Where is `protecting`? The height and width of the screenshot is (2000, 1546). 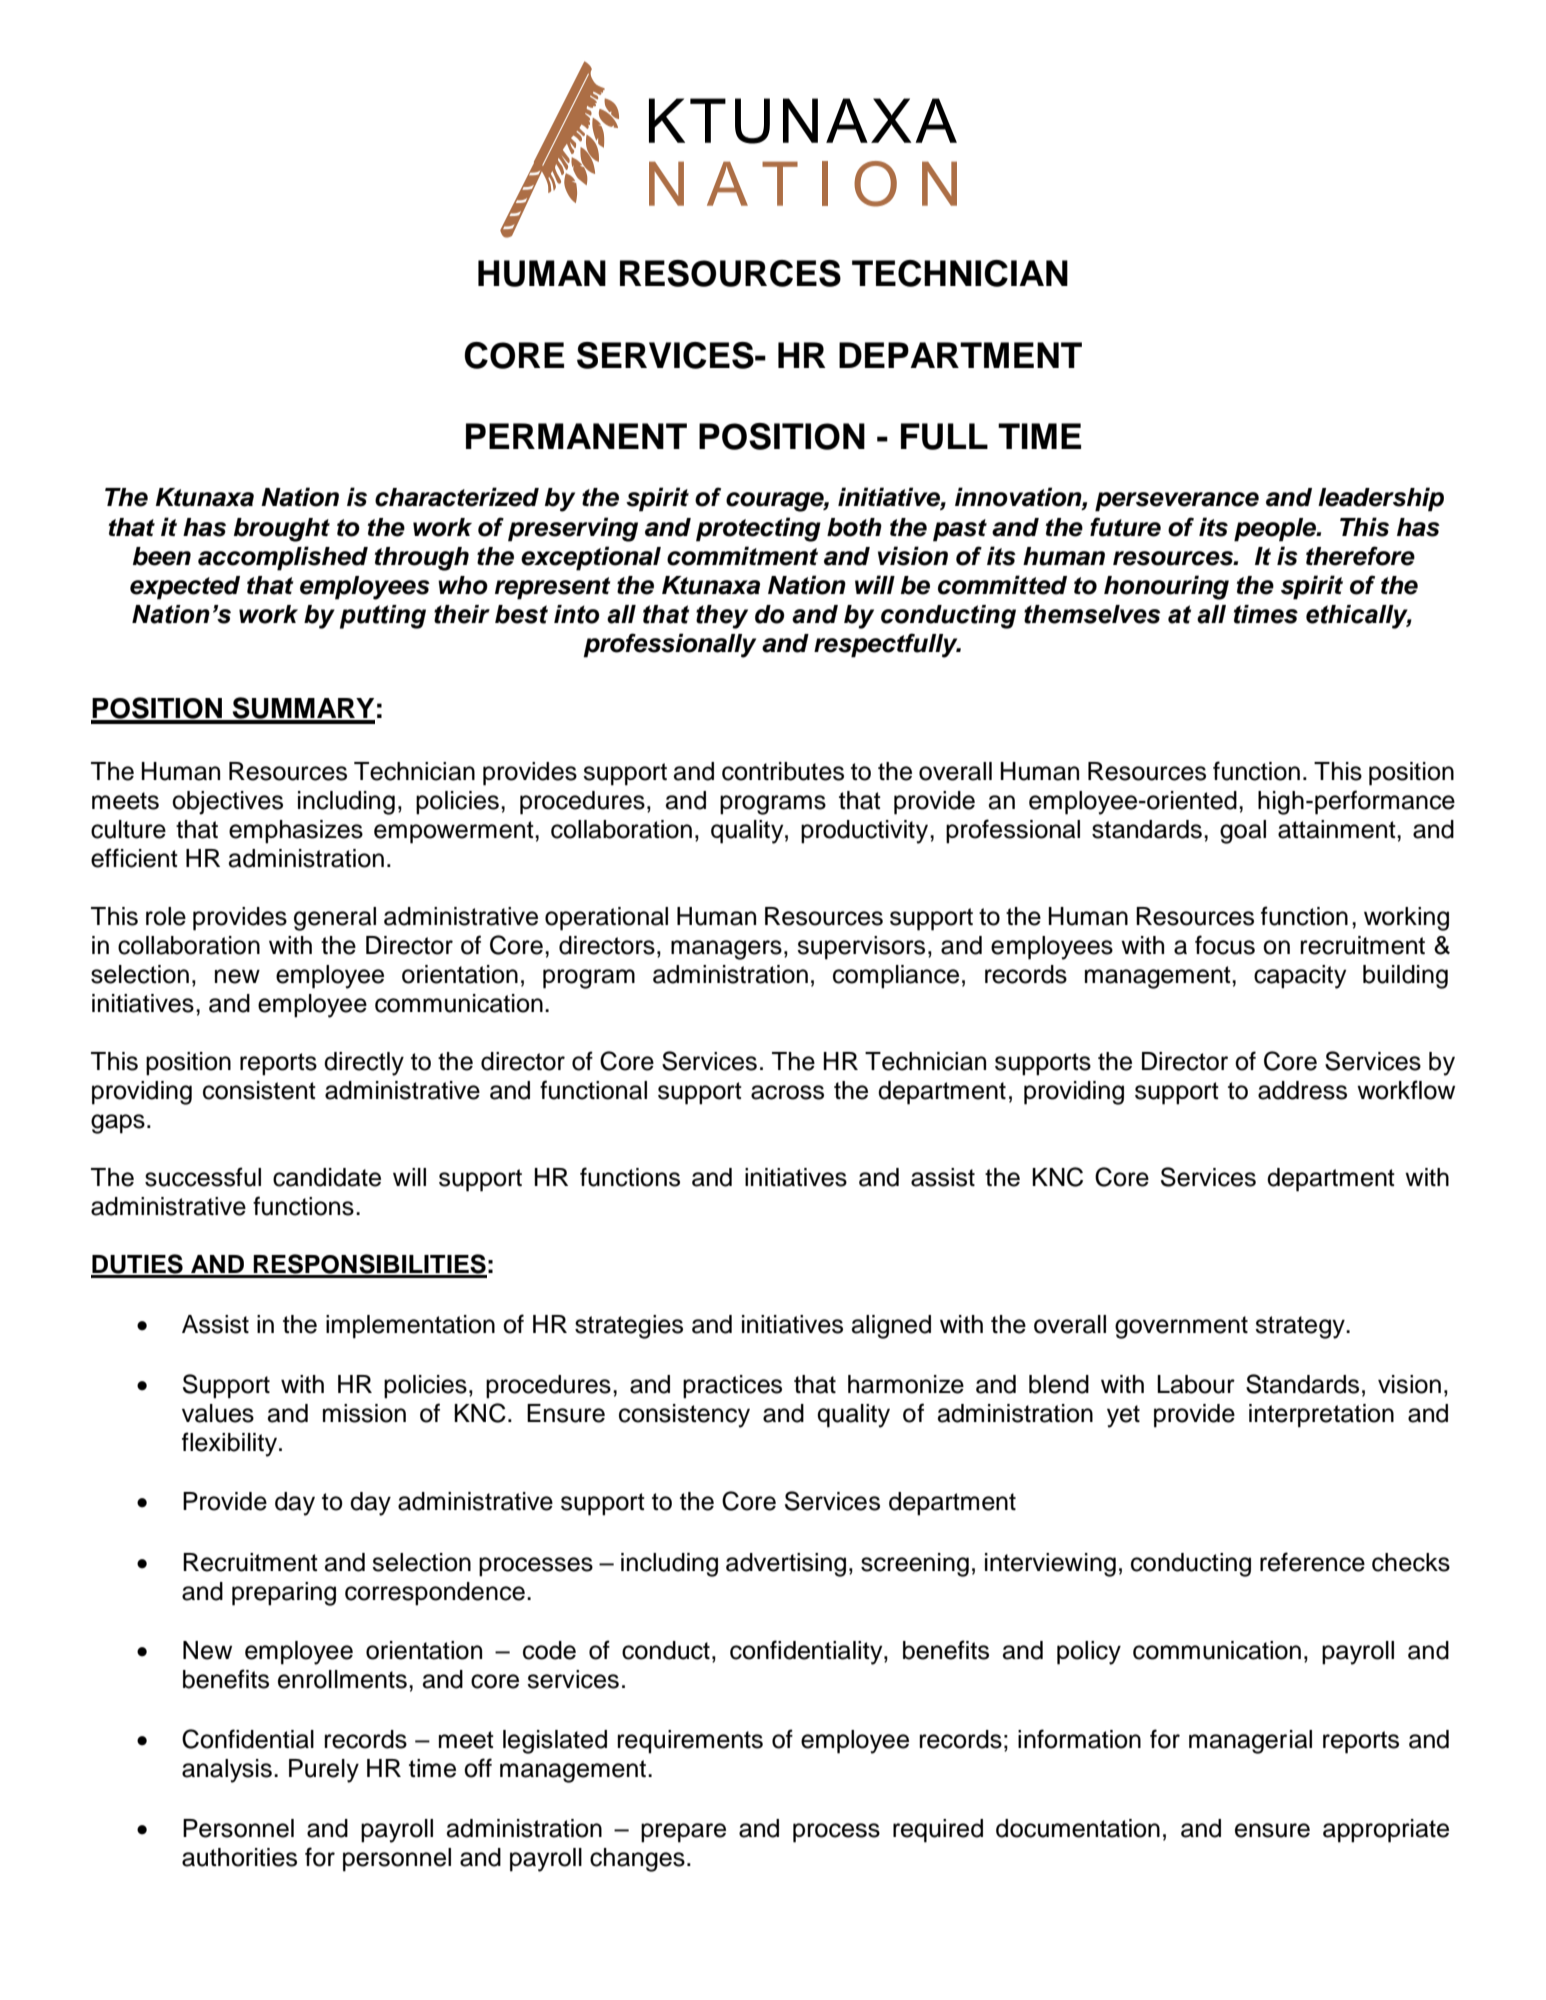 protecting is located at coordinates (758, 529).
